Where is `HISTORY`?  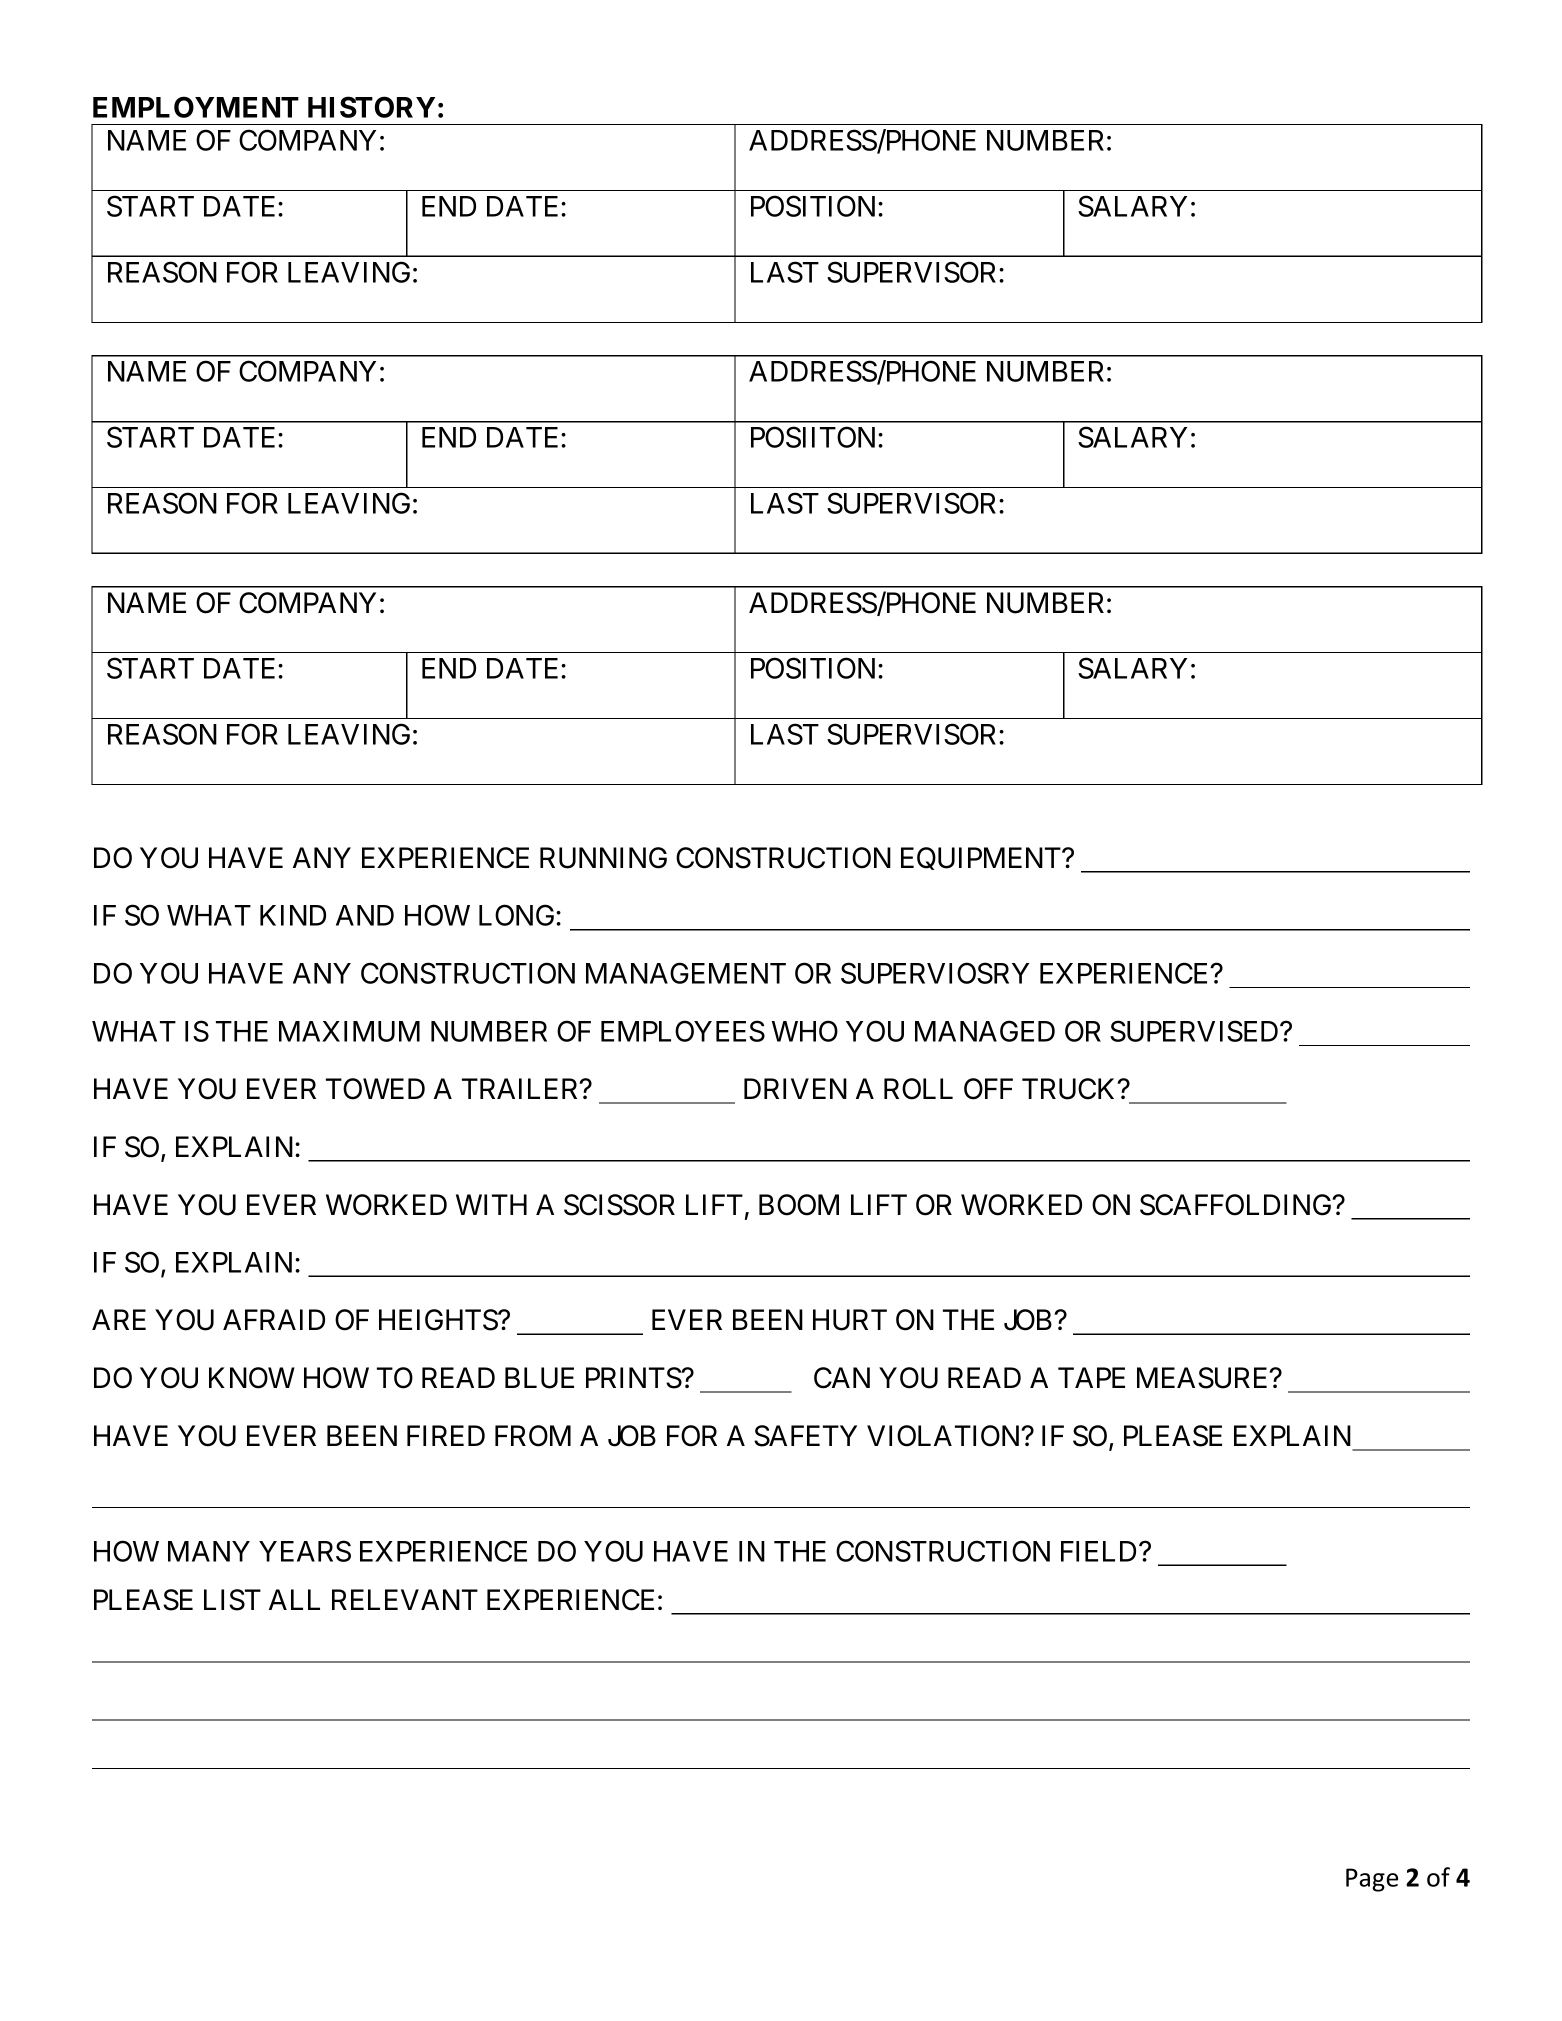 HISTORY is located at coordinates (371, 107).
